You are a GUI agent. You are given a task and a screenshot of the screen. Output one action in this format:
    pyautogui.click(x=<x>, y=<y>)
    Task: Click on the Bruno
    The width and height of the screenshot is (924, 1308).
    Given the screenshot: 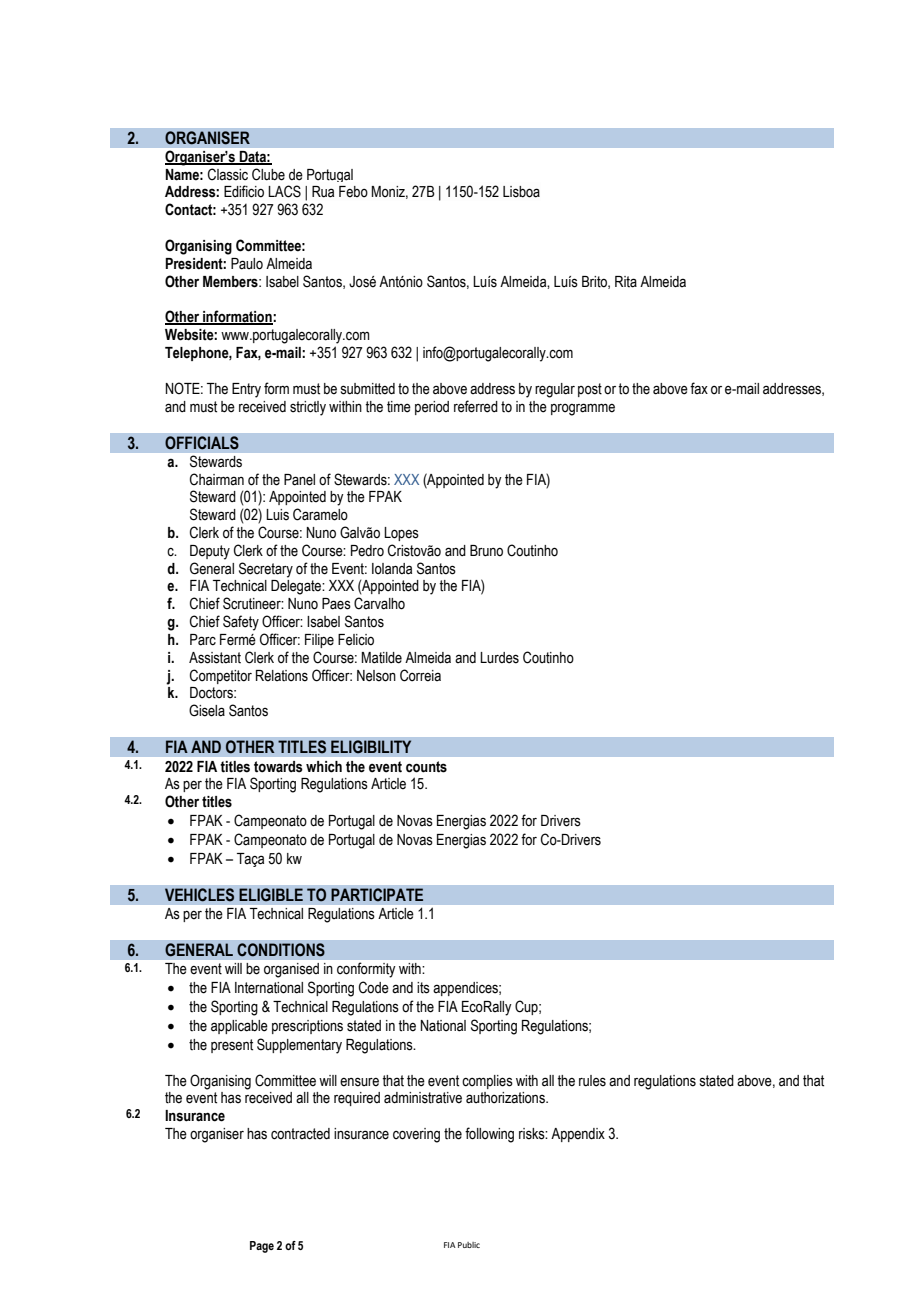 What is the action you would take?
    pyautogui.click(x=486, y=551)
